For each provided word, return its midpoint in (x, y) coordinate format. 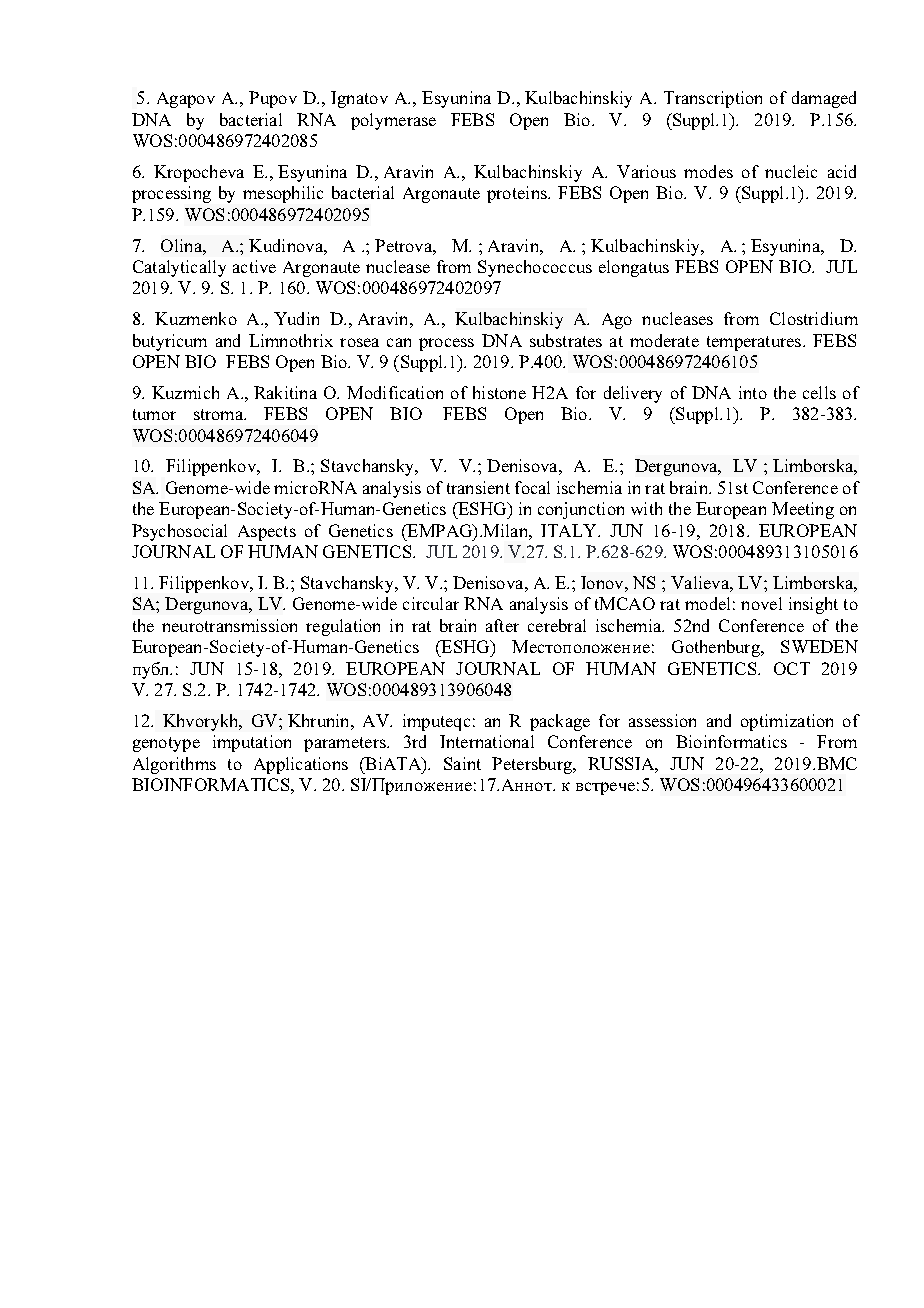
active (254, 266)
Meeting (803, 510)
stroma (220, 414)
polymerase (393, 121)
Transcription (713, 99)
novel (761, 603)
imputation (252, 743)
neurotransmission (229, 625)
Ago (617, 321)
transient (478, 487)
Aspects (267, 533)
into (753, 392)
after (502, 625)
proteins (518, 194)
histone (499, 392)
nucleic (791, 171)
